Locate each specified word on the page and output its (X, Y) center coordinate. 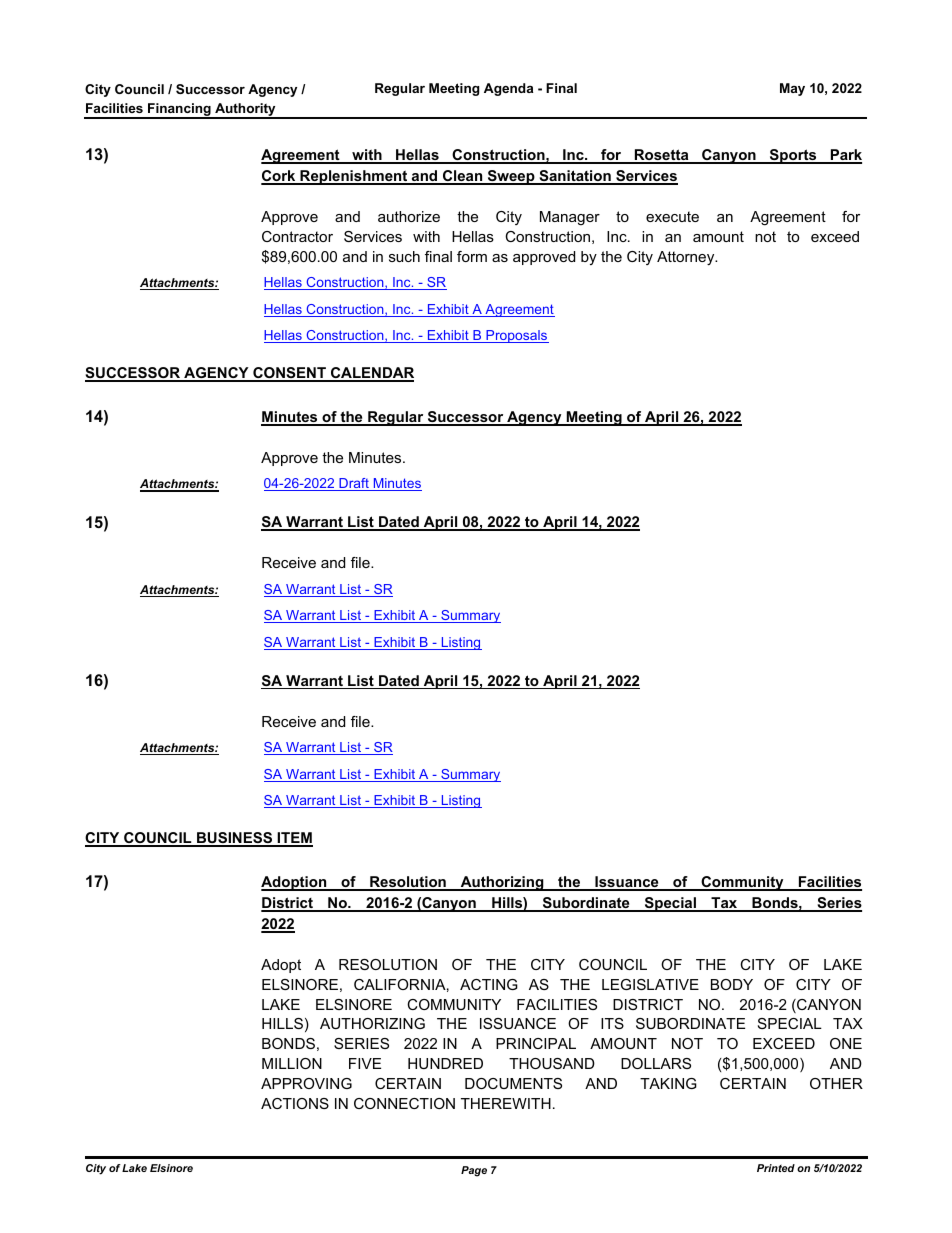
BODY (732, 984)
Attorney (687, 258)
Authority (245, 111)
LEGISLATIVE (650, 984)
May (792, 89)
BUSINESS (235, 839)
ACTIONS (295, 1103)
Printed (776, 1168)
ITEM (294, 839)
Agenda (508, 89)
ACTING (489, 984)
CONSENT (289, 374)
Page (474, 1171)
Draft (354, 484)
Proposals (516, 336)
